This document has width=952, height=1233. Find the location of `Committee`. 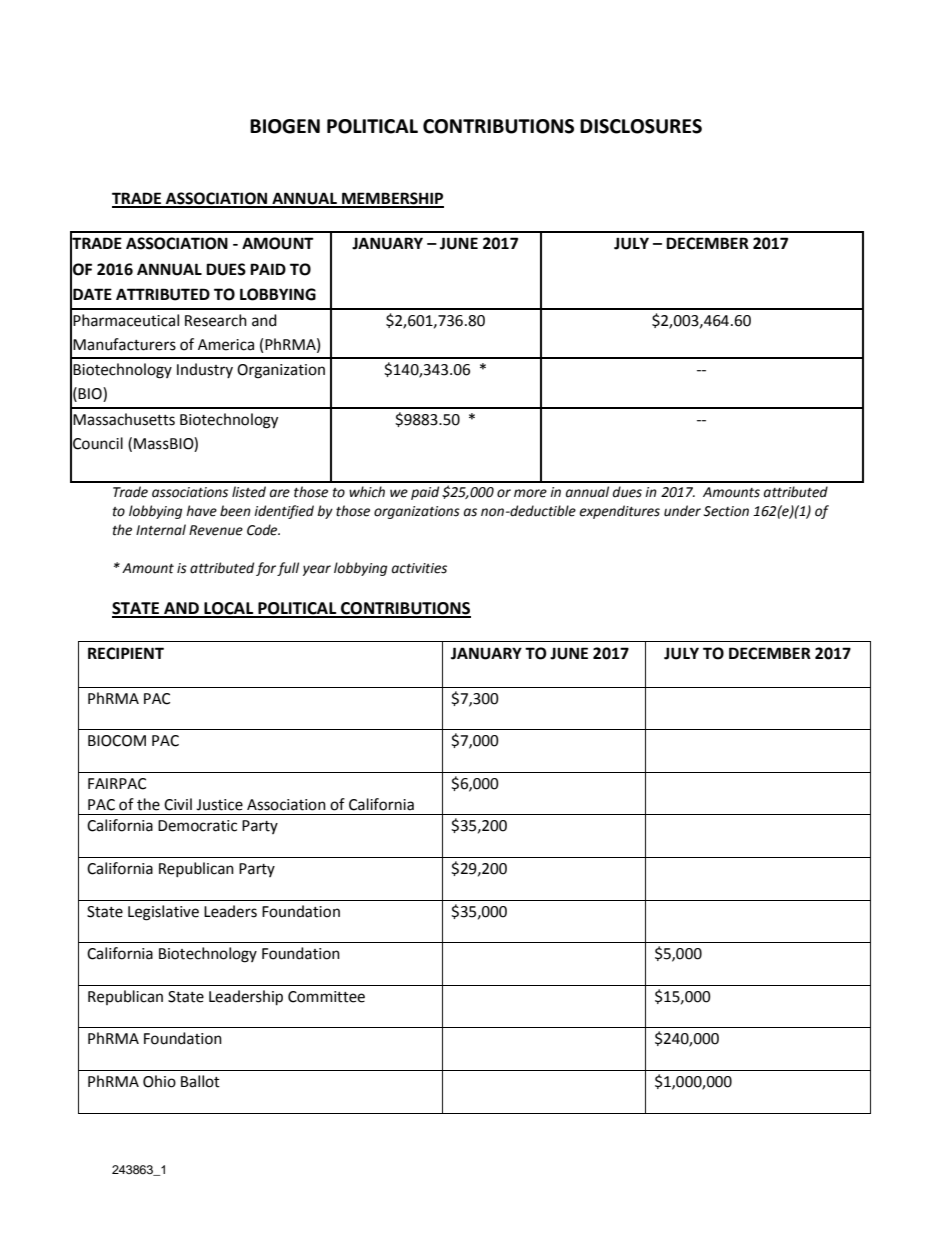

Committee is located at coordinates (326, 997).
